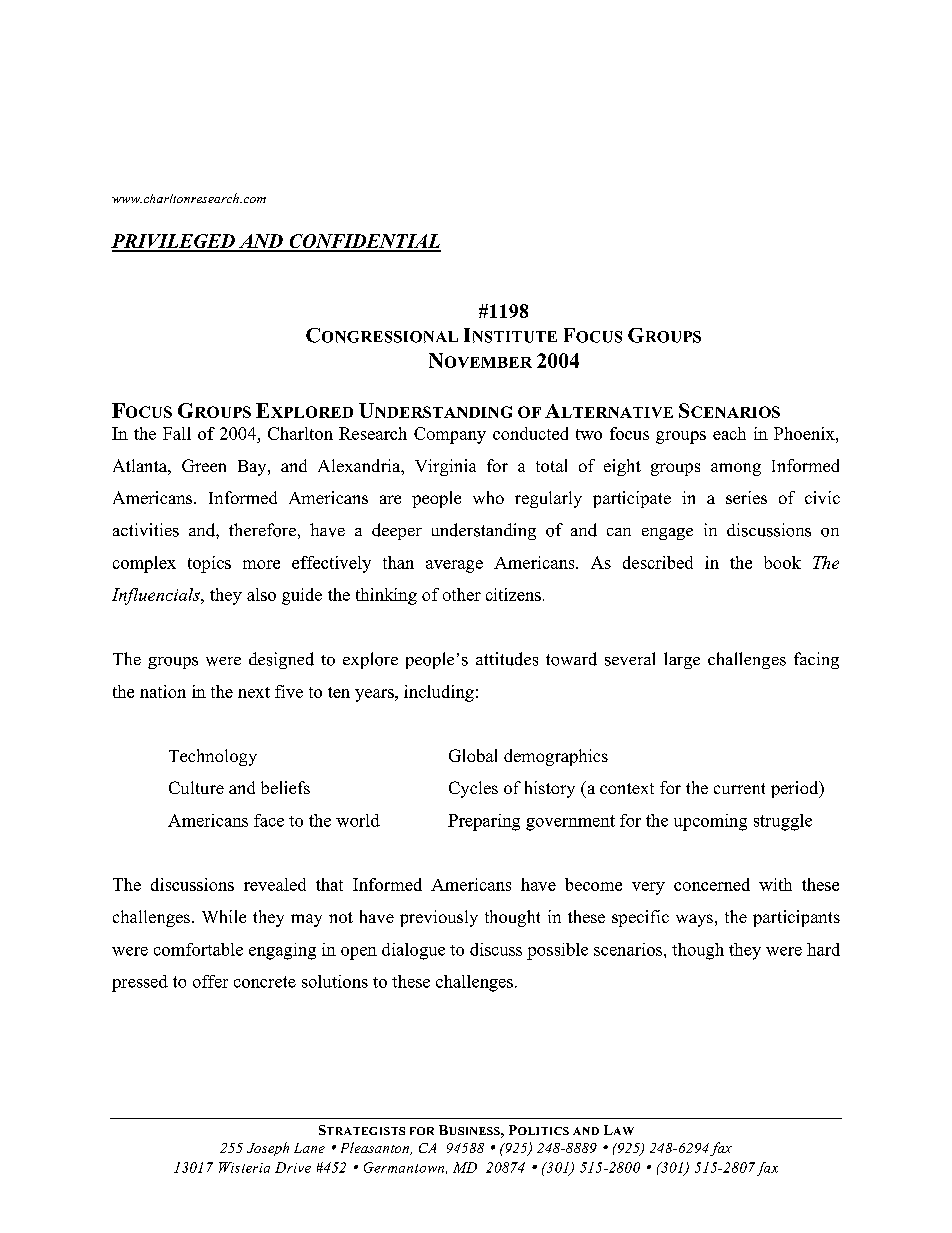  I want to click on PRIVILEGED, so click(174, 242).
